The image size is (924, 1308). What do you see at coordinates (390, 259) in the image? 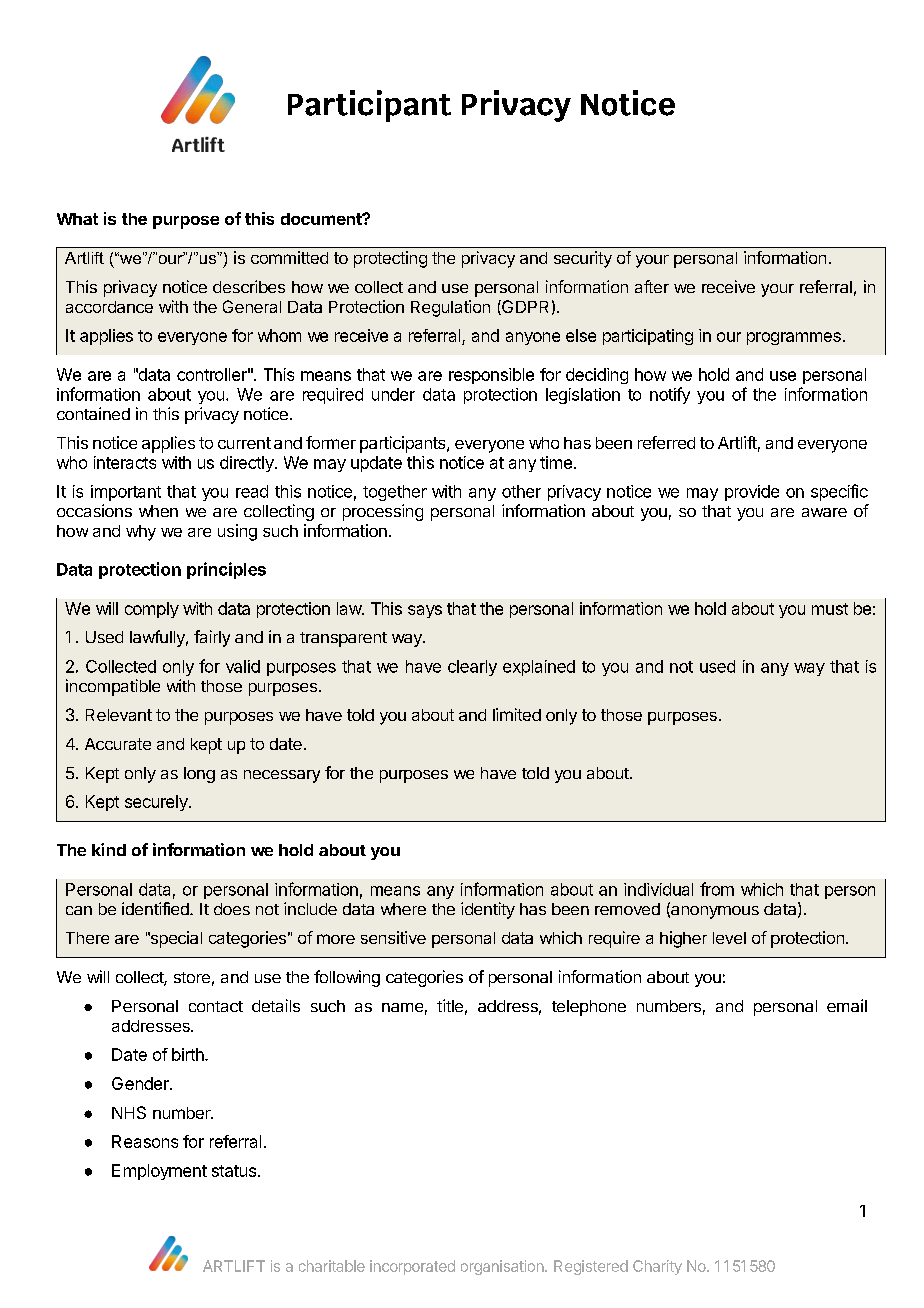
I see `protecting` at bounding box center [390, 259].
